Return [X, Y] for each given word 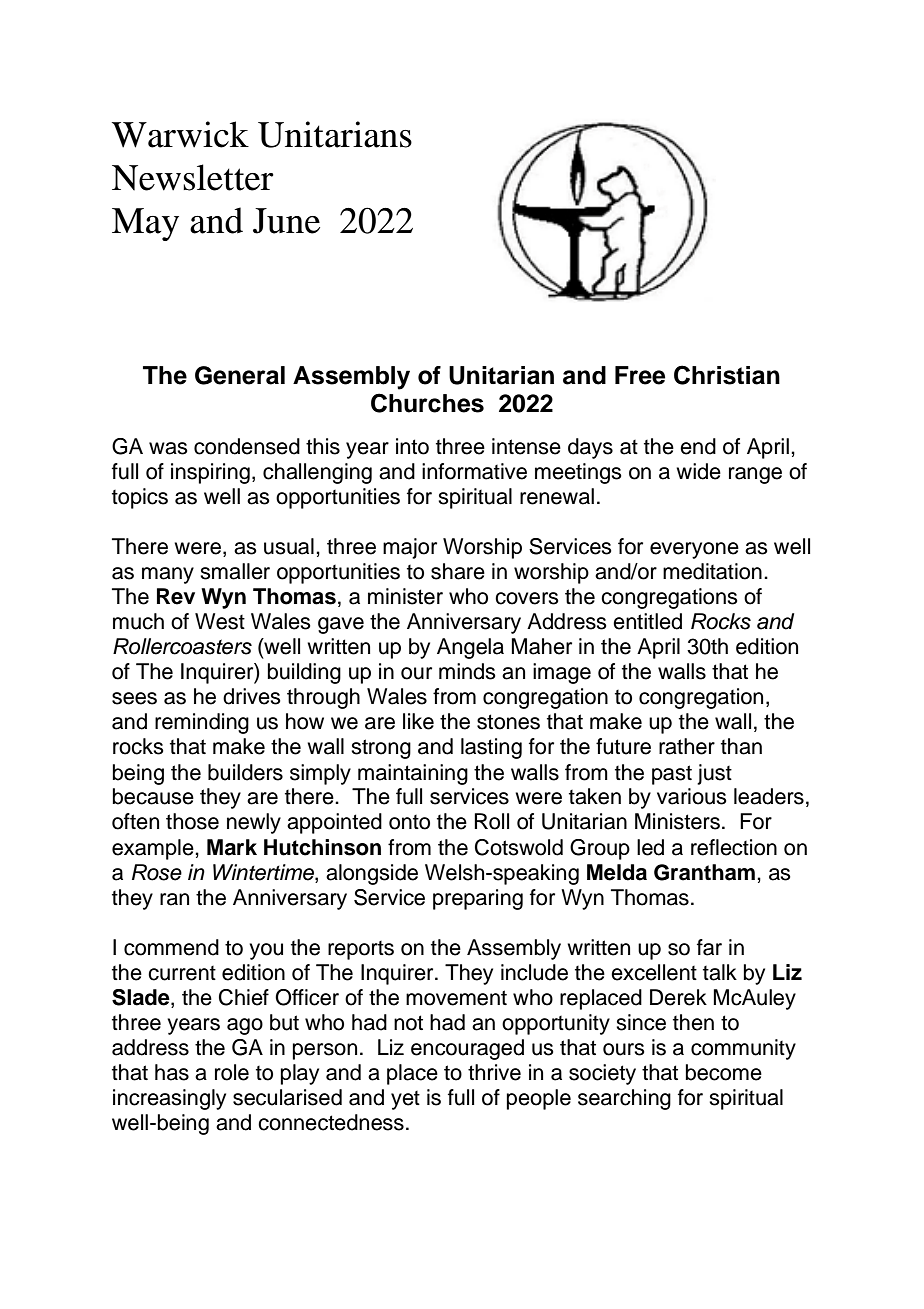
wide [698, 471]
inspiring [210, 473]
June [286, 221]
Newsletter [193, 177]
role [232, 1072]
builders [245, 772]
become [724, 1072]
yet [405, 1100]
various [692, 796]
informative [474, 471]
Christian [727, 375]
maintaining [413, 774]
